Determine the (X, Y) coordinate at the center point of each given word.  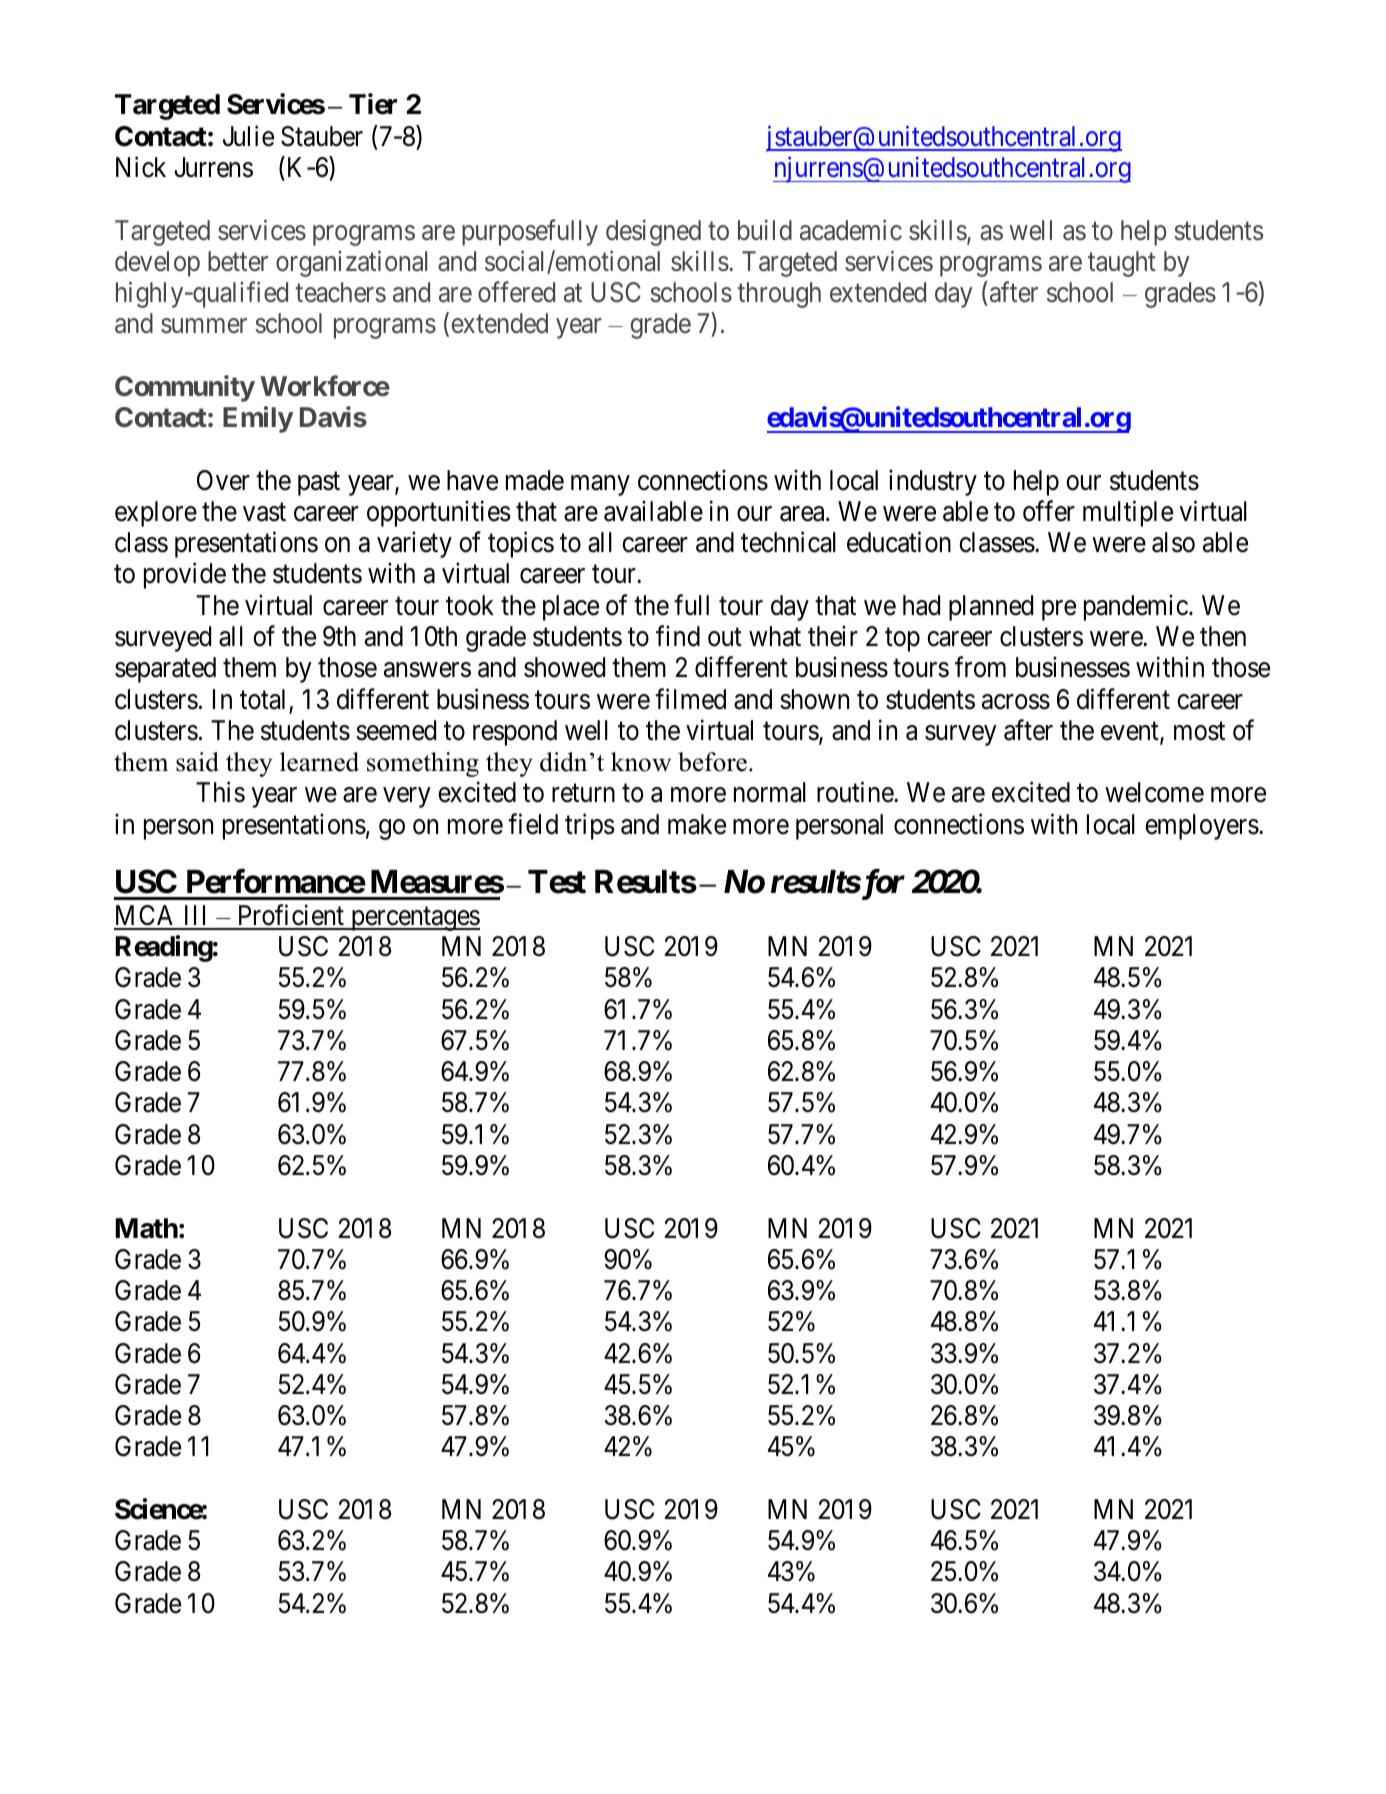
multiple (1128, 513)
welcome (1154, 792)
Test (557, 882)
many (600, 485)
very (406, 798)
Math (146, 1228)
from (980, 667)
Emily (258, 419)
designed (653, 232)
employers (1202, 827)
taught (1122, 264)
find (678, 636)
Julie (248, 136)
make (697, 824)
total (262, 699)
